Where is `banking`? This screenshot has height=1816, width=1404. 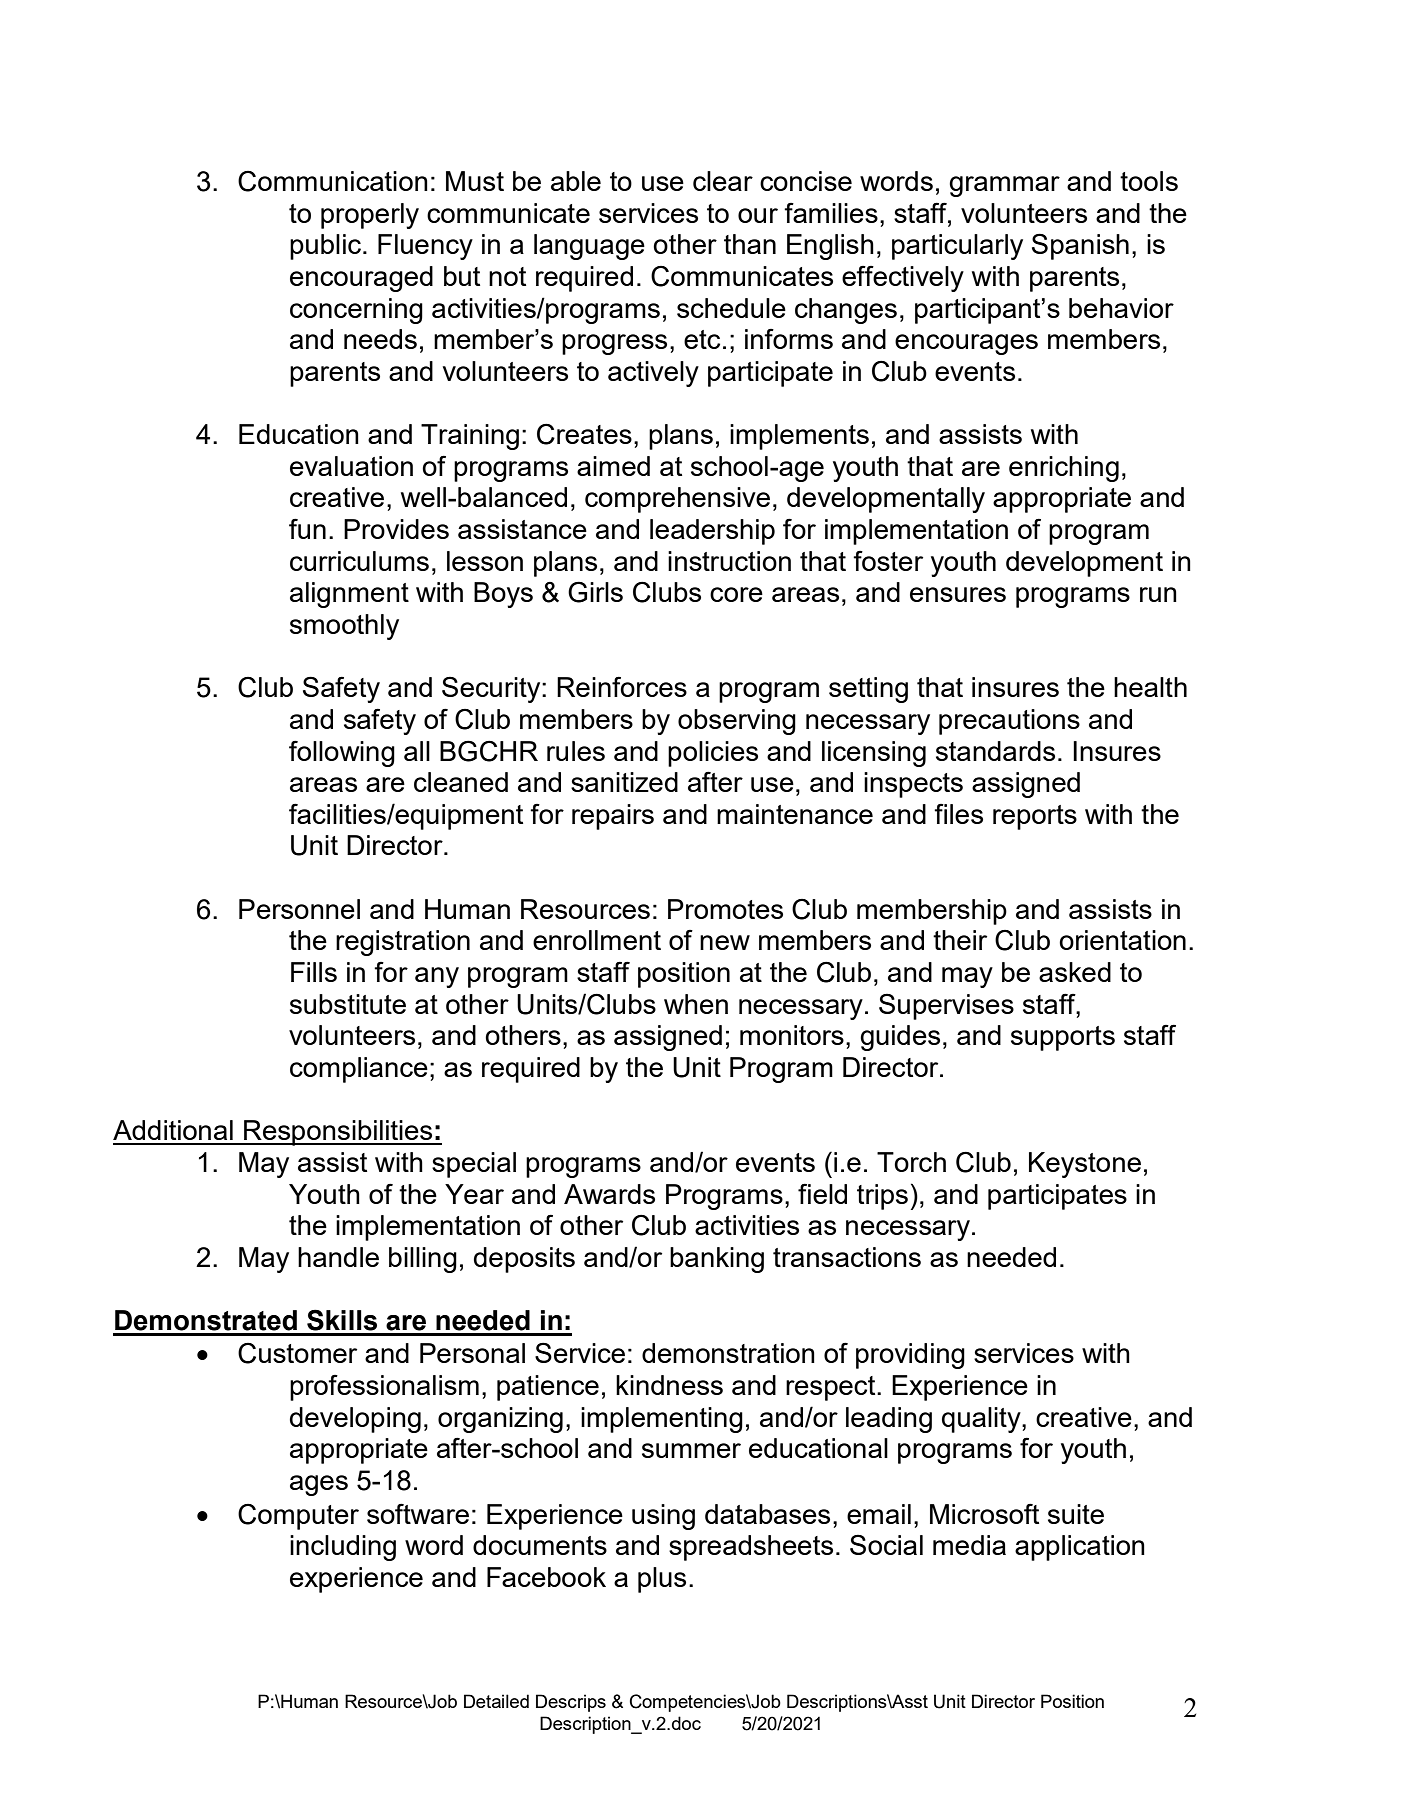 banking is located at coordinates (717, 1260).
